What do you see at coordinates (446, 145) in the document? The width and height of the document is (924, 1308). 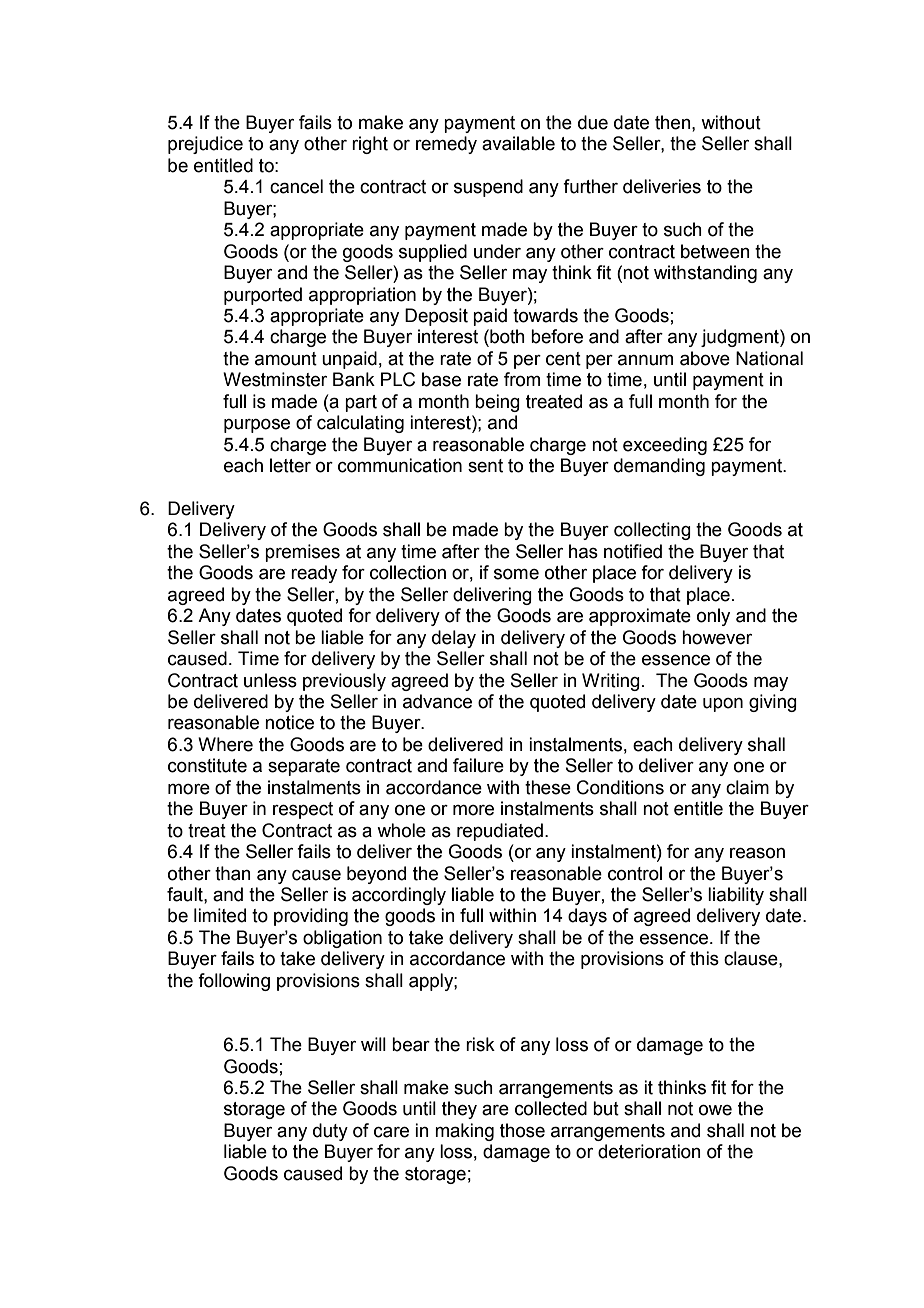 I see `remedy` at bounding box center [446, 145].
